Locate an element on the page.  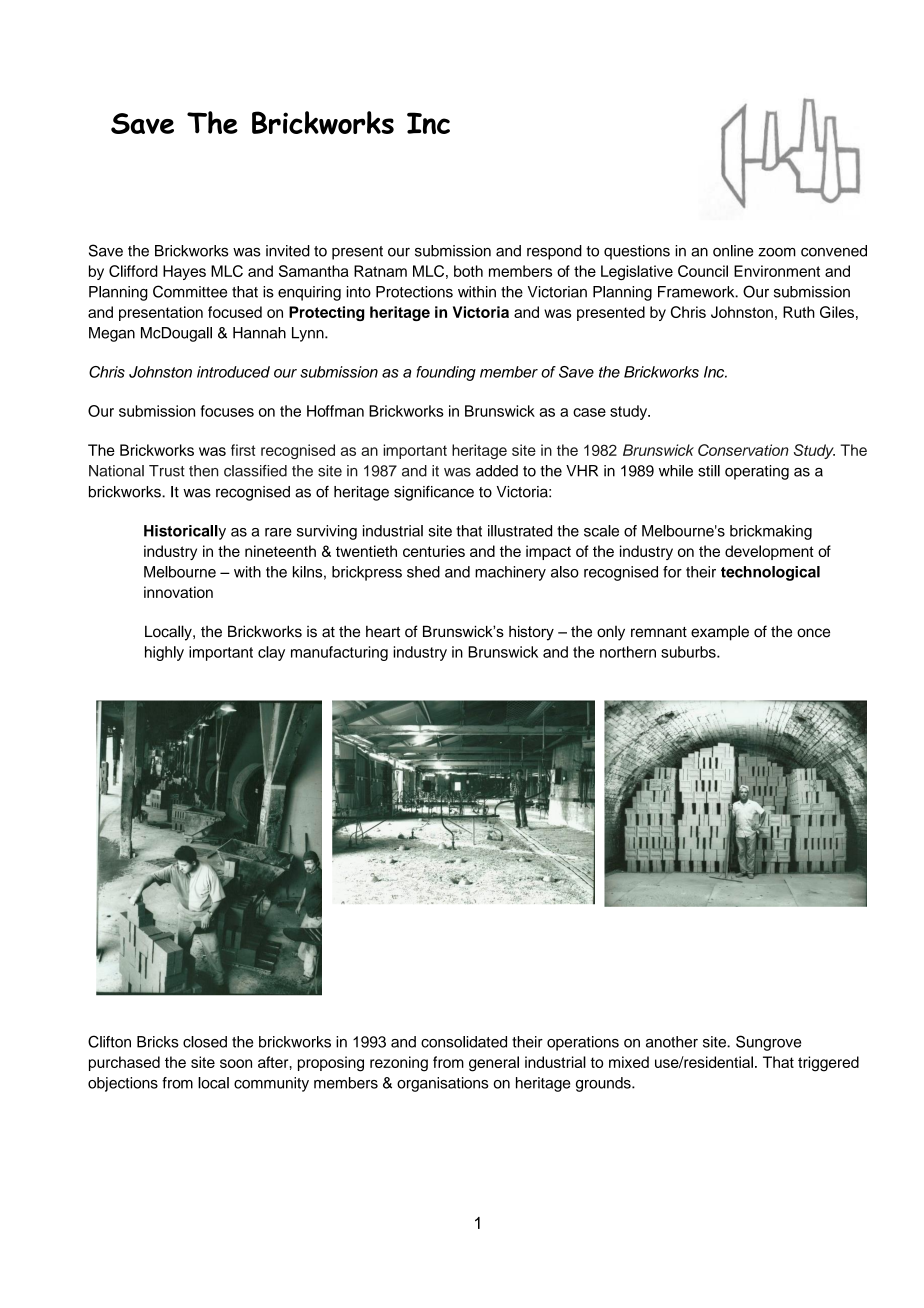
closed is located at coordinates (205, 1042).
